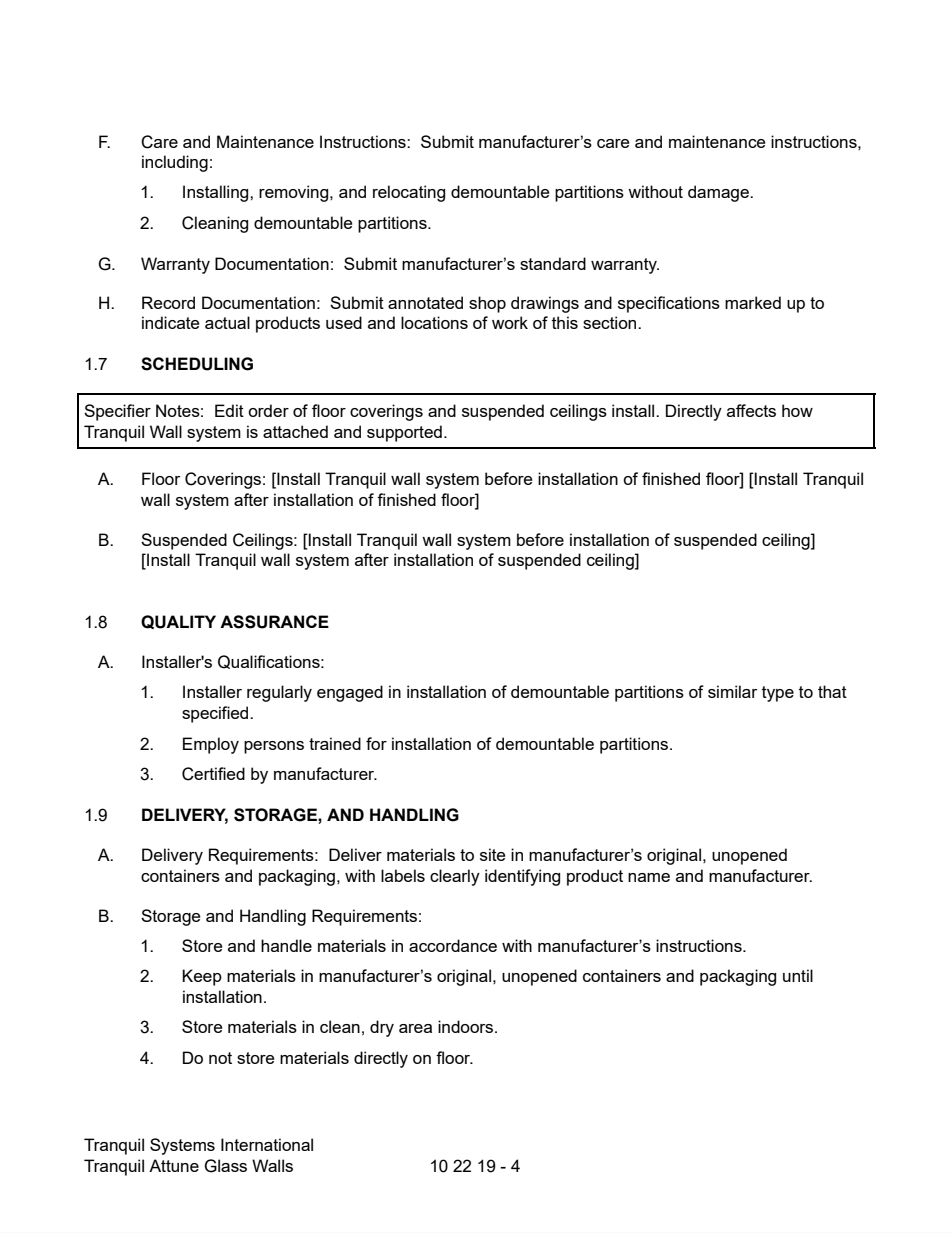 The image size is (952, 1233). What do you see at coordinates (669, 304) in the page?
I see `specifications` at bounding box center [669, 304].
